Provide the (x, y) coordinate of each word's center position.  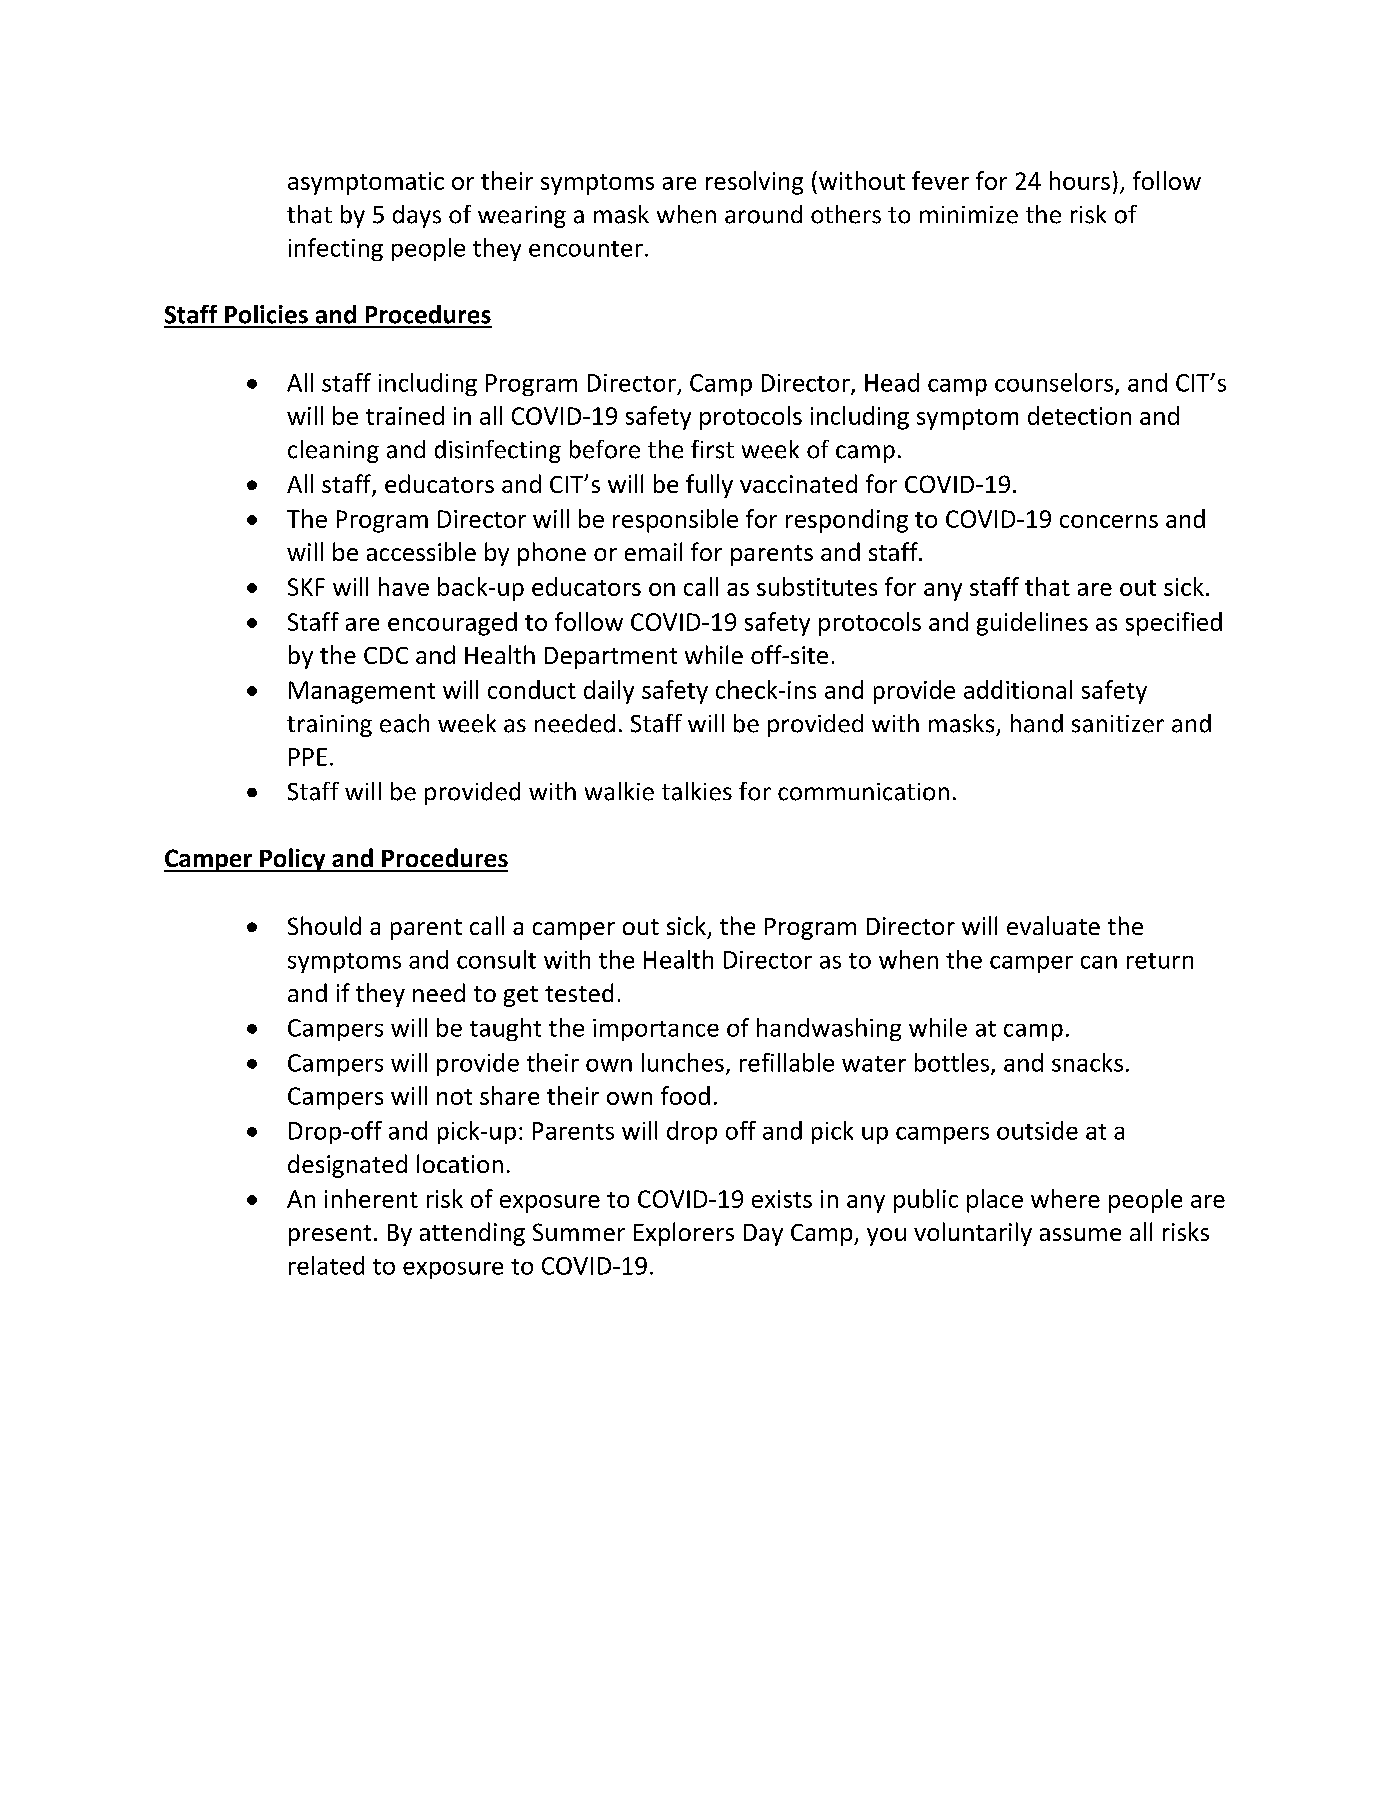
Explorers (684, 1234)
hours (1080, 180)
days (417, 216)
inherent (371, 1198)
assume (1080, 1234)
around (763, 214)
